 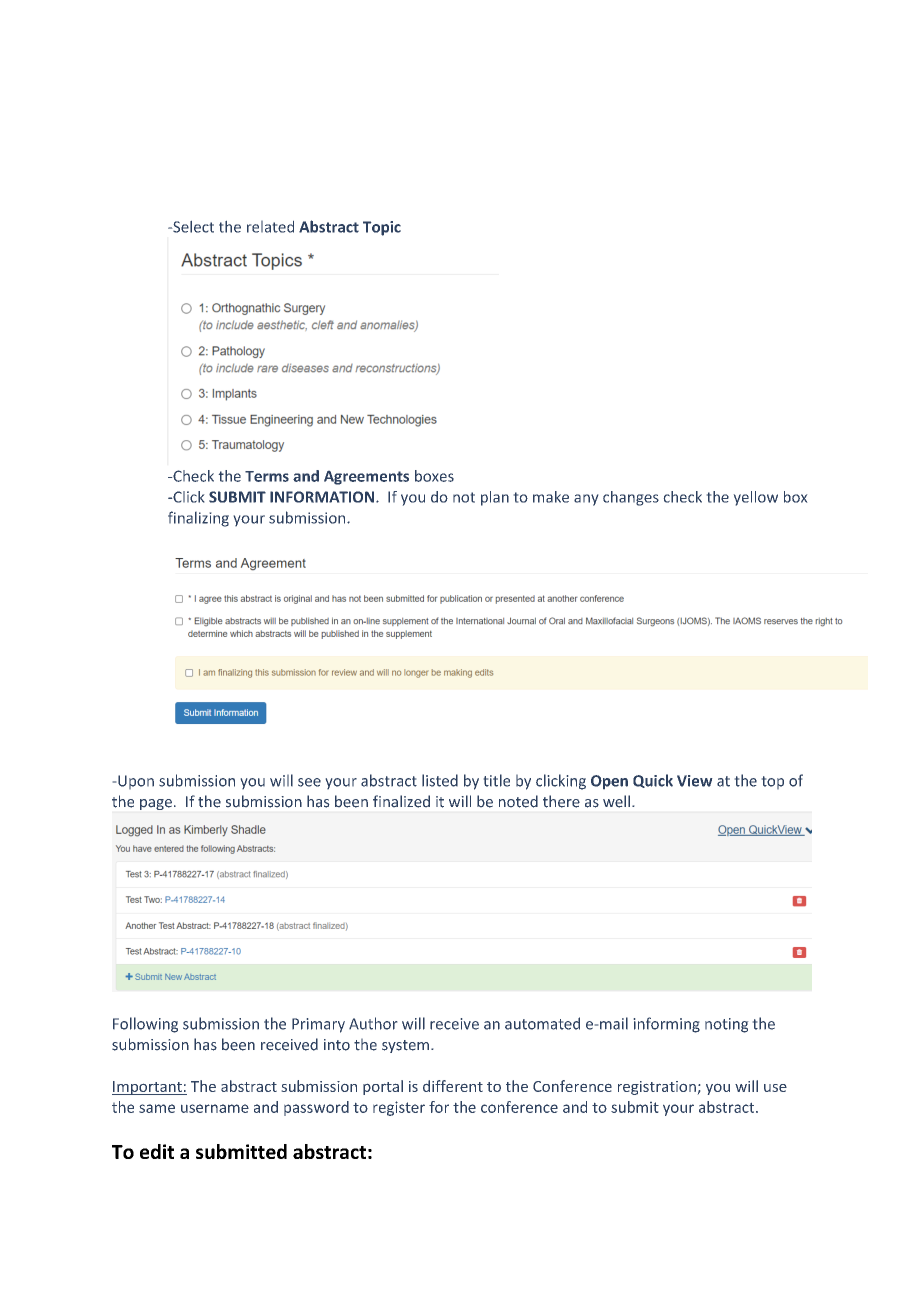 I want to click on page, so click(x=156, y=804).
